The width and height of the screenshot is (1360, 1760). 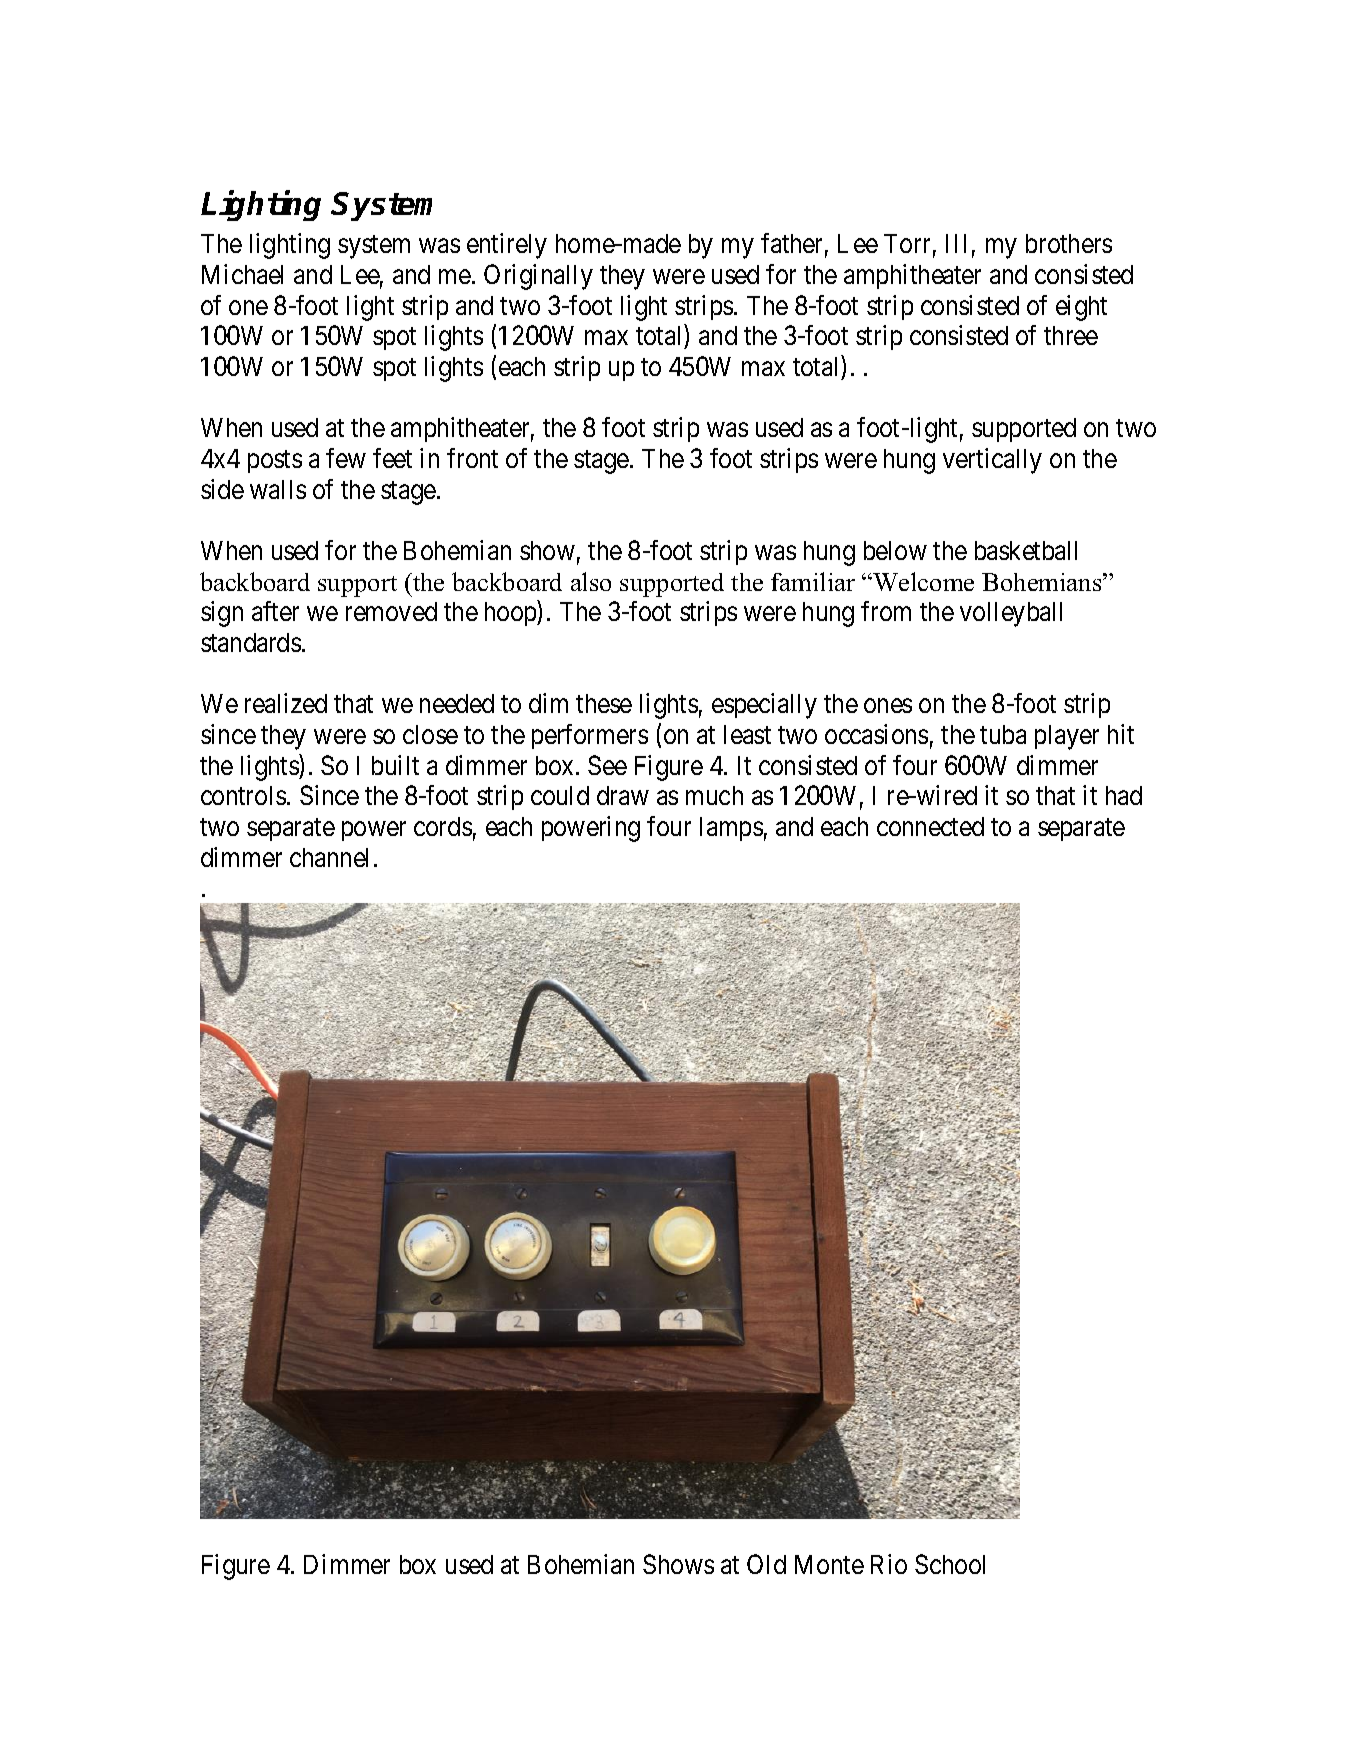 I want to click on realized, so click(x=286, y=703).
